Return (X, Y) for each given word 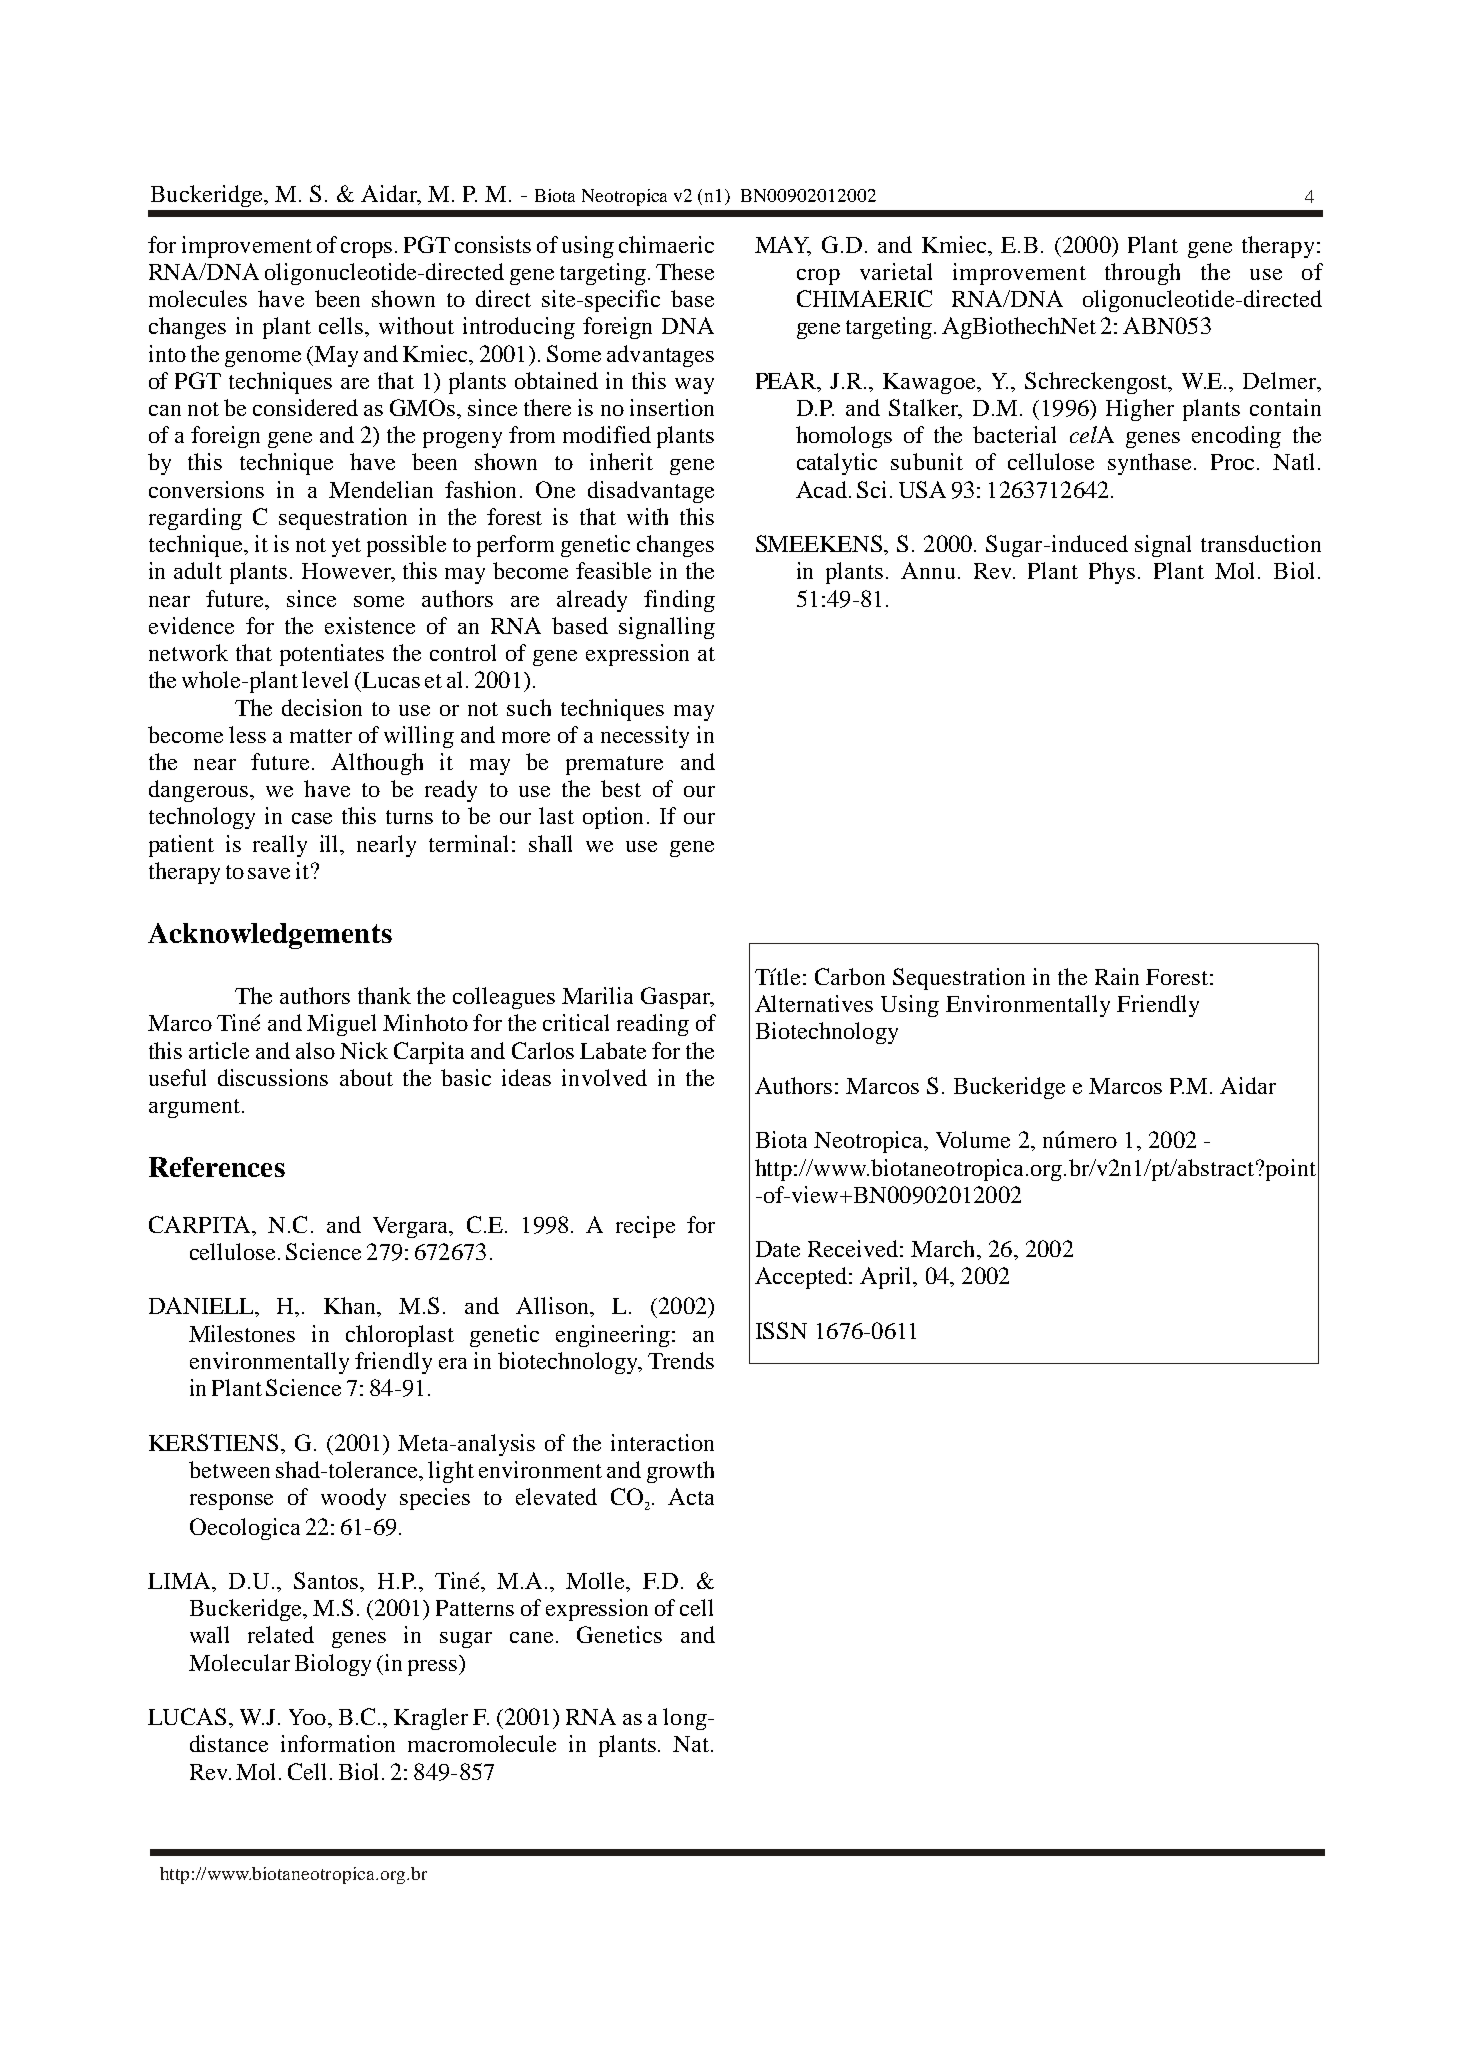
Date (778, 1249)
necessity (645, 737)
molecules (198, 298)
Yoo (307, 1717)
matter (321, 736)
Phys (1112, 573)
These (685, 271)
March (944, 1248)
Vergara (412, 1227)
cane (533, 1637)
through (1142, 274)
